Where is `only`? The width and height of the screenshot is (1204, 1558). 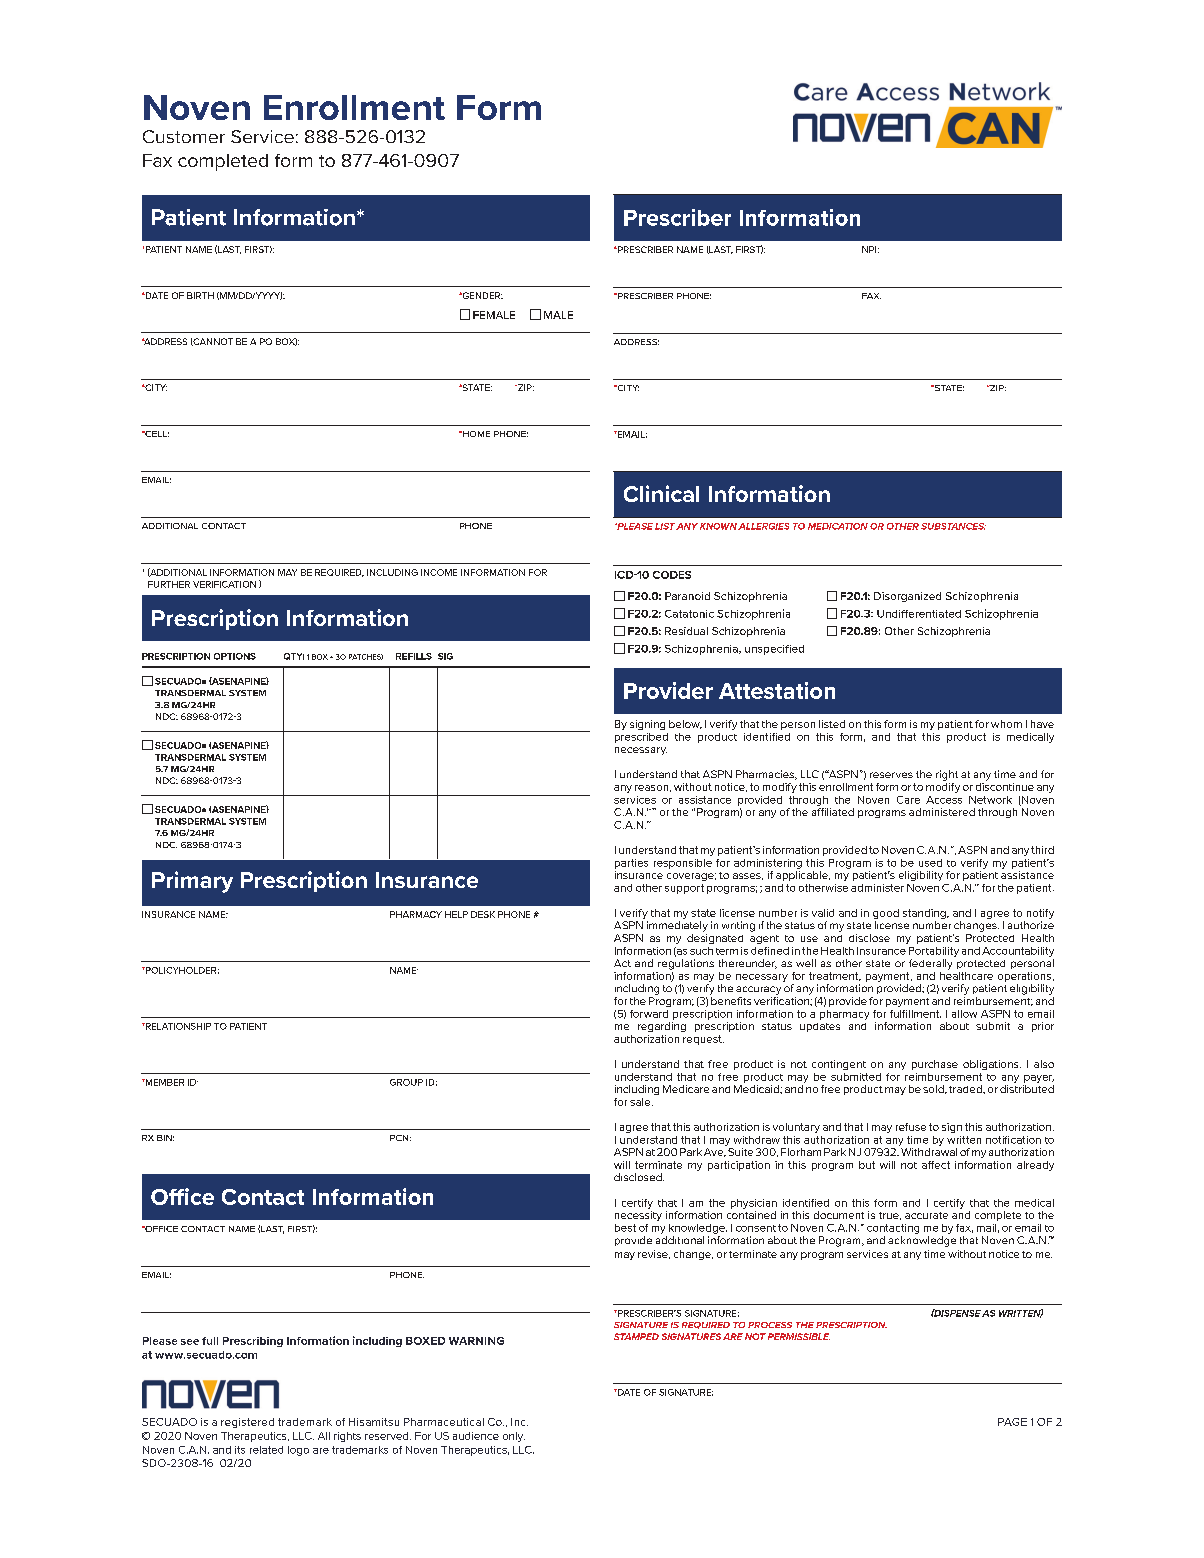
only is located at coordinates (514, 1437).
